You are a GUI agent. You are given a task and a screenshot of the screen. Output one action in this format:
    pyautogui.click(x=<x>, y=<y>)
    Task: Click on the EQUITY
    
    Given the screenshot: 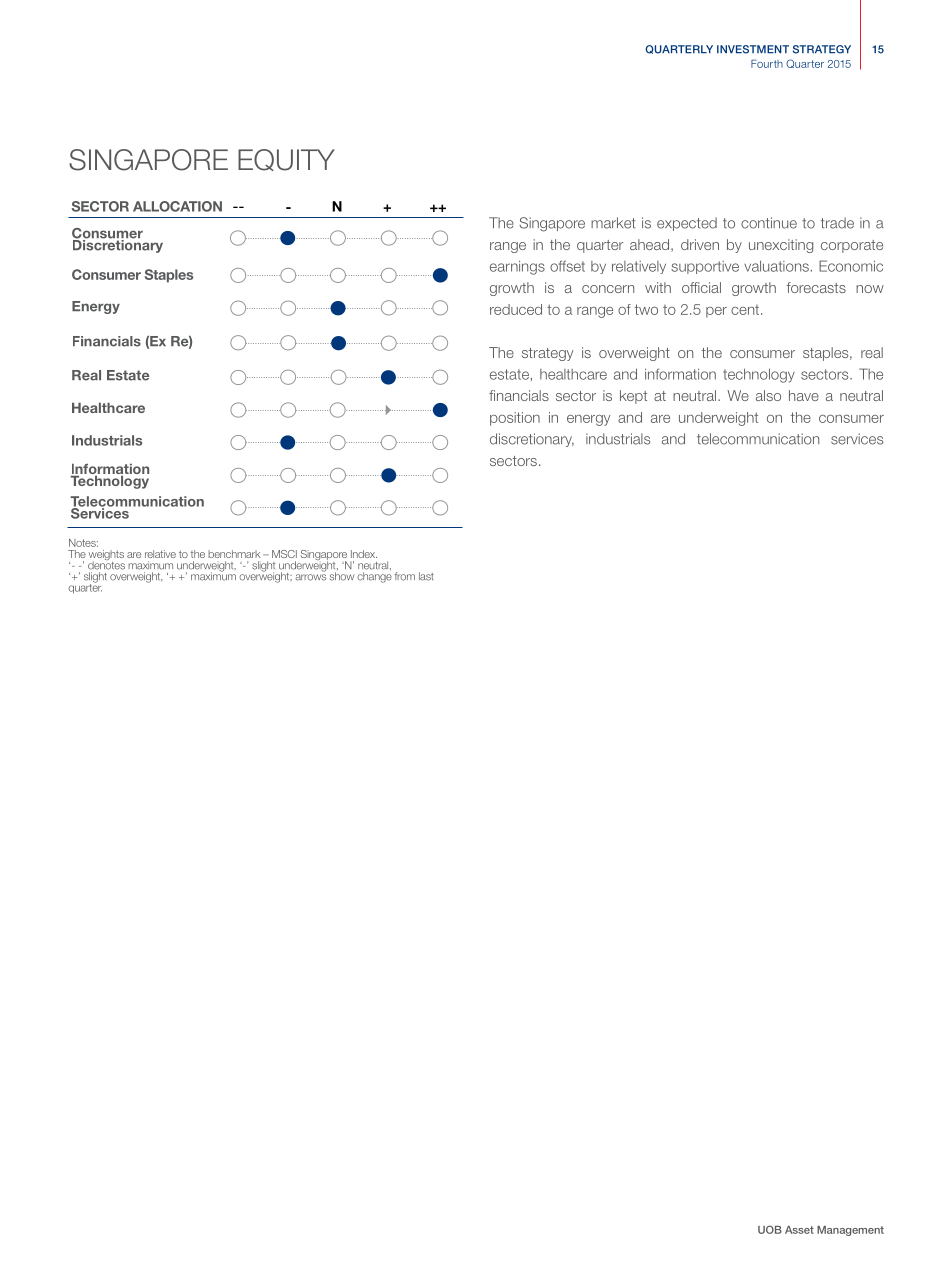 What is the action you would take?
    pyautogui.click(x=286, y=160)
